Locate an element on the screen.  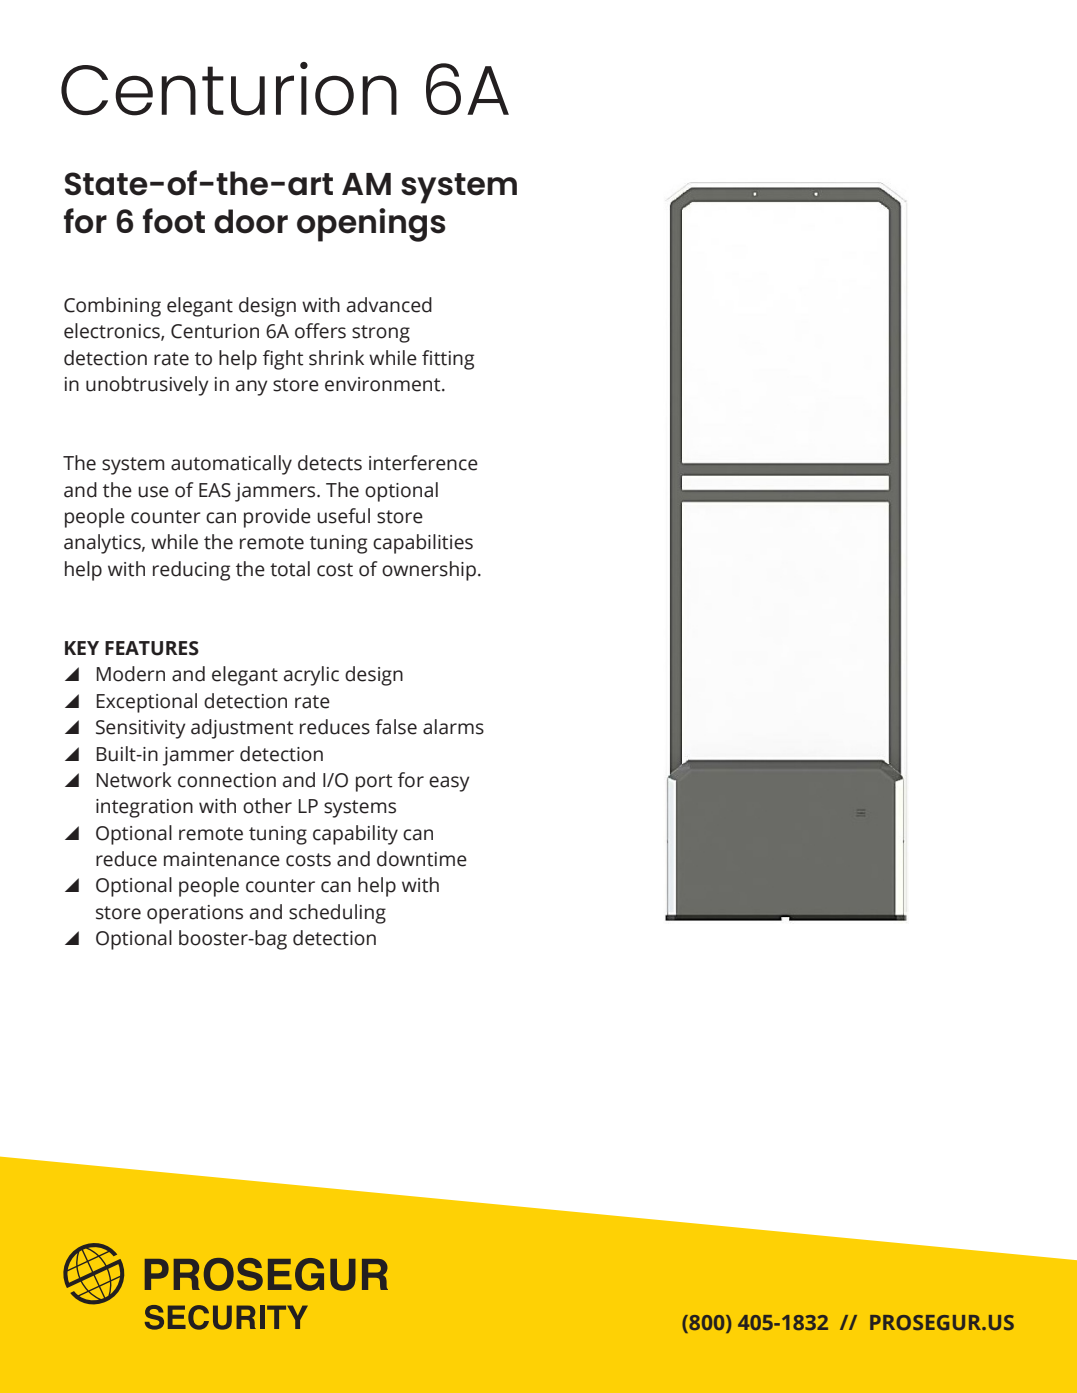
unobtrusively is located at coordinates (147, 386).
